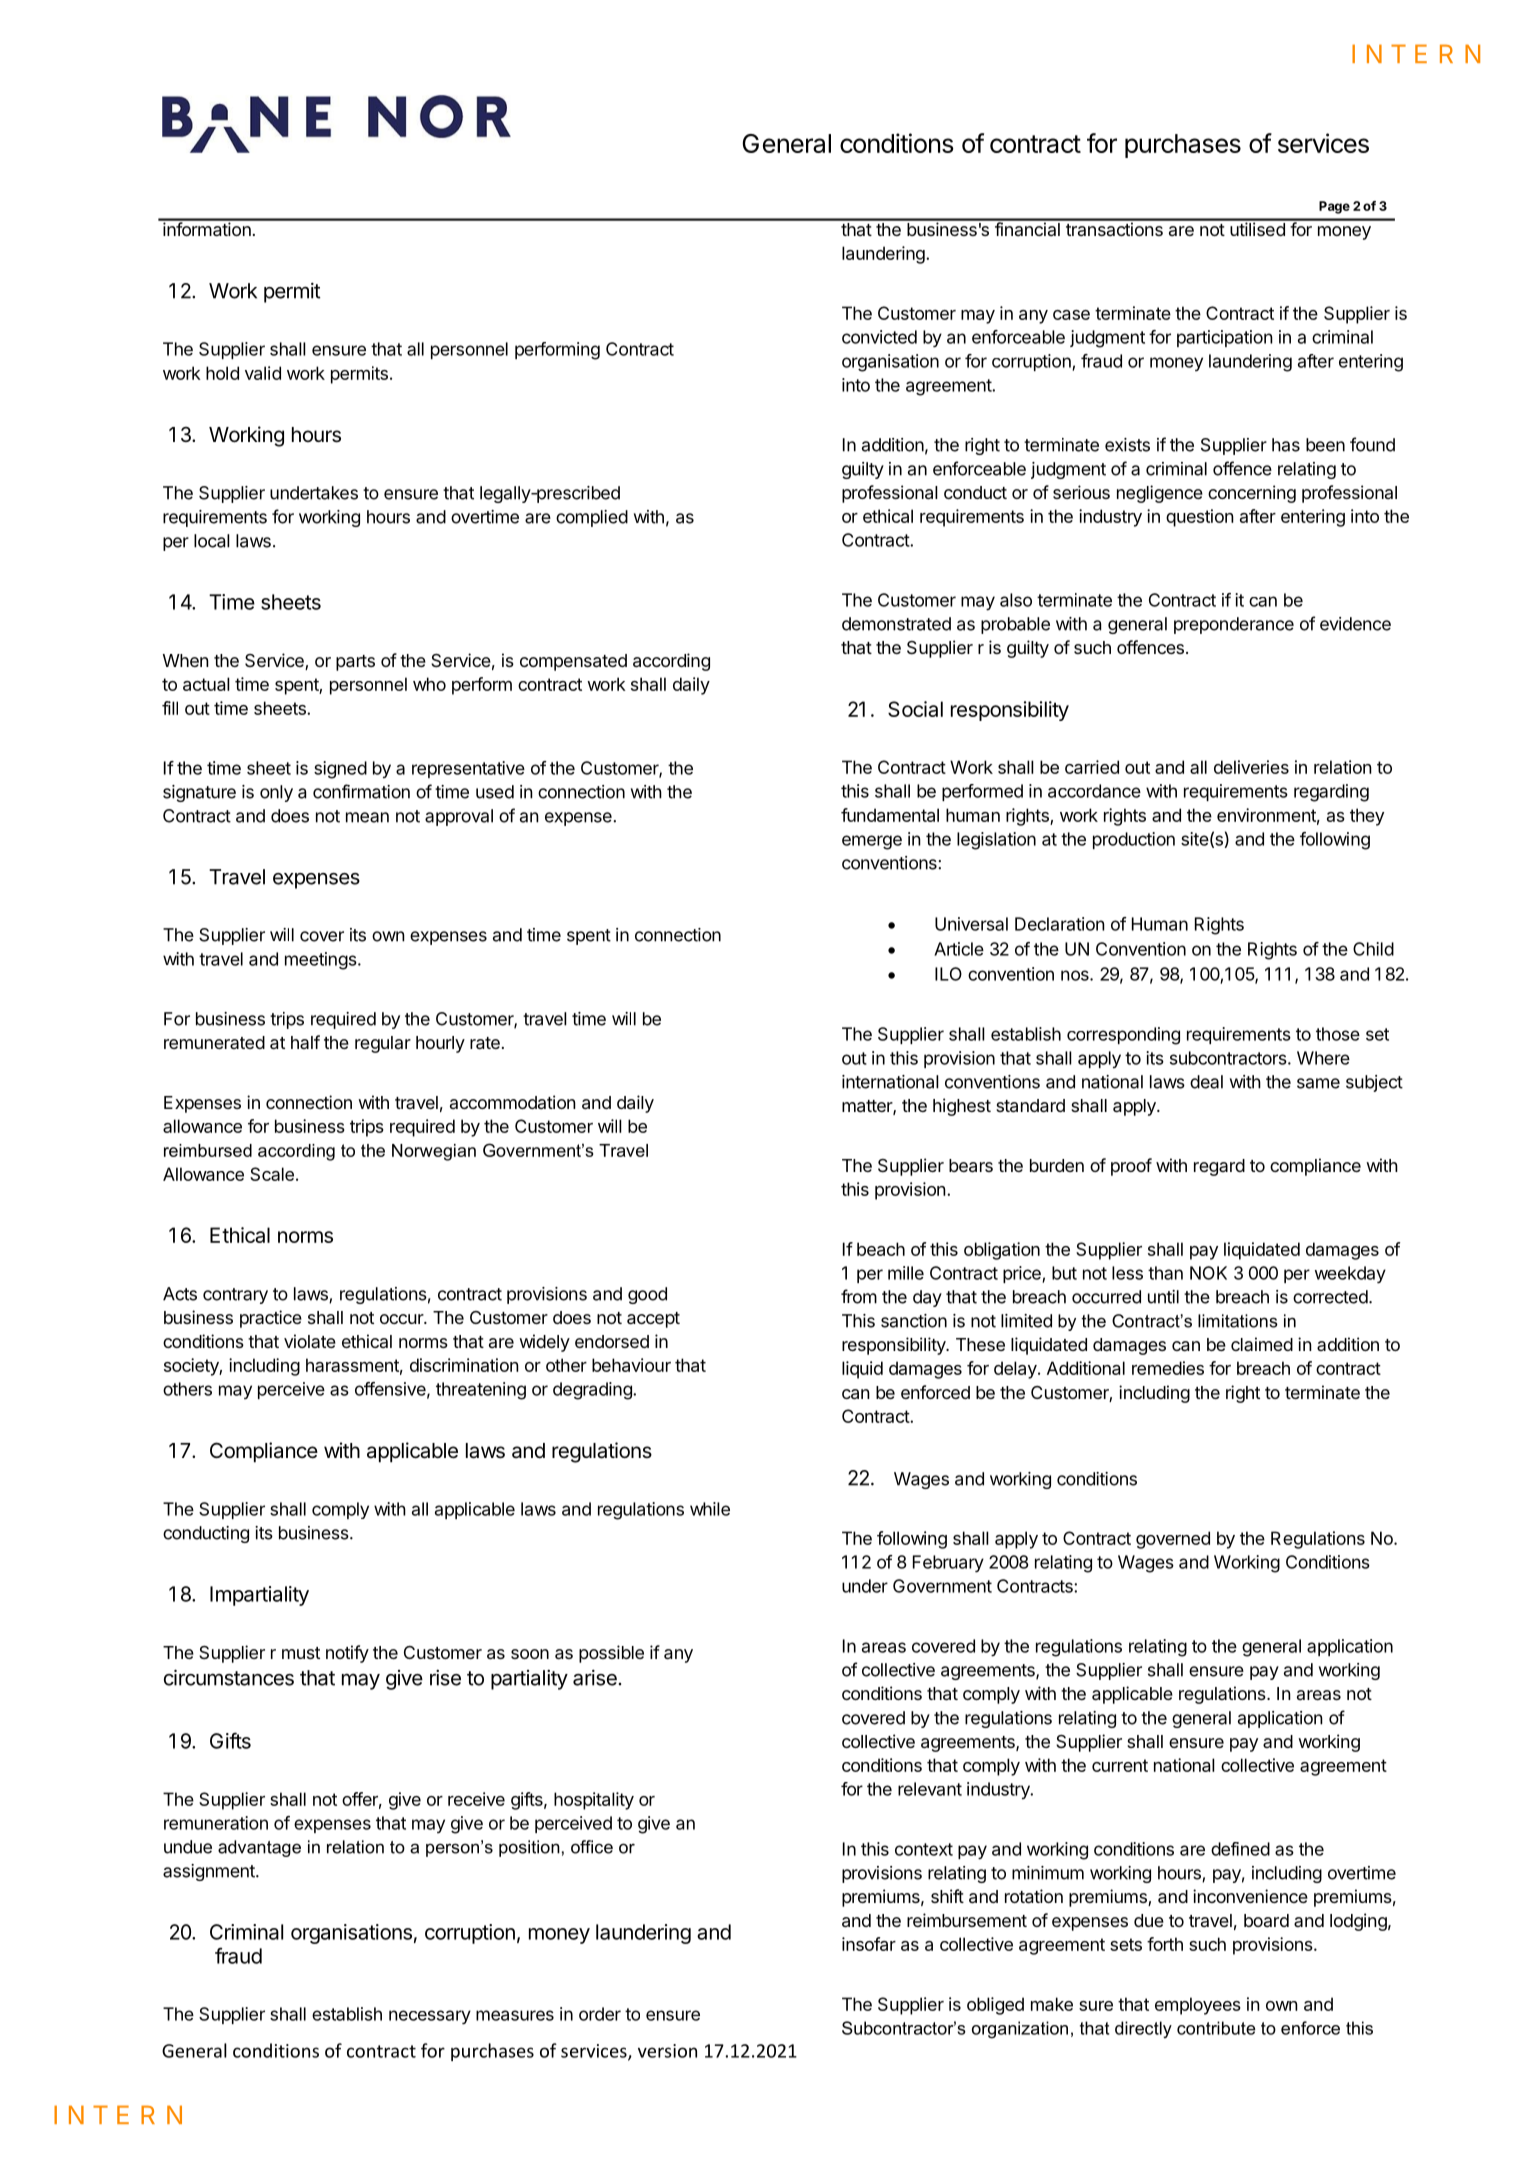 The height and width of the screenshot is (2169, 1534). What do you see at coordinates (263, 373) in the screenshot?
I see `valid` at bounding box center [263, 373].
